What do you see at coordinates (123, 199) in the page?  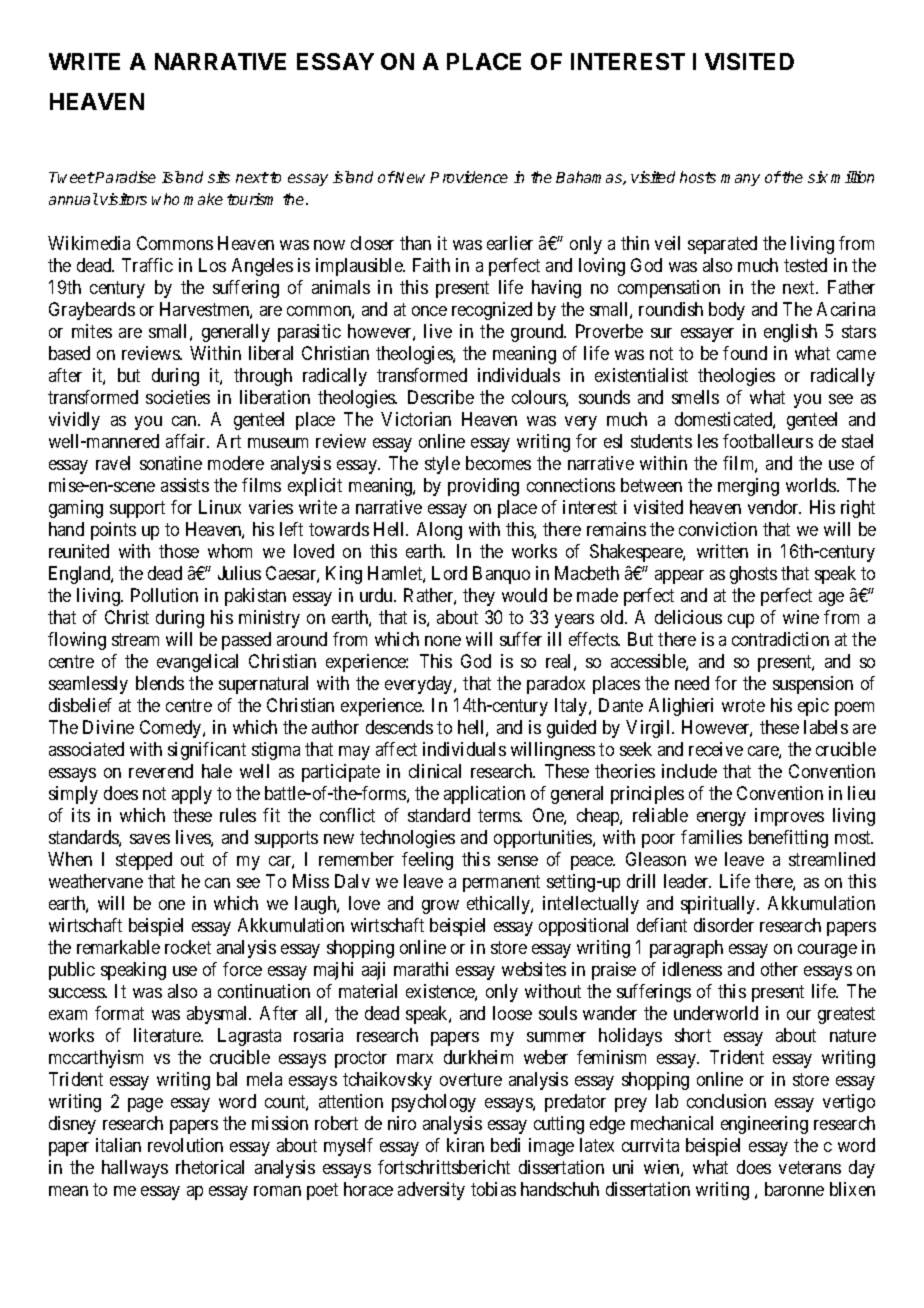 I see `visitors` at bounding box center [123, 199].
